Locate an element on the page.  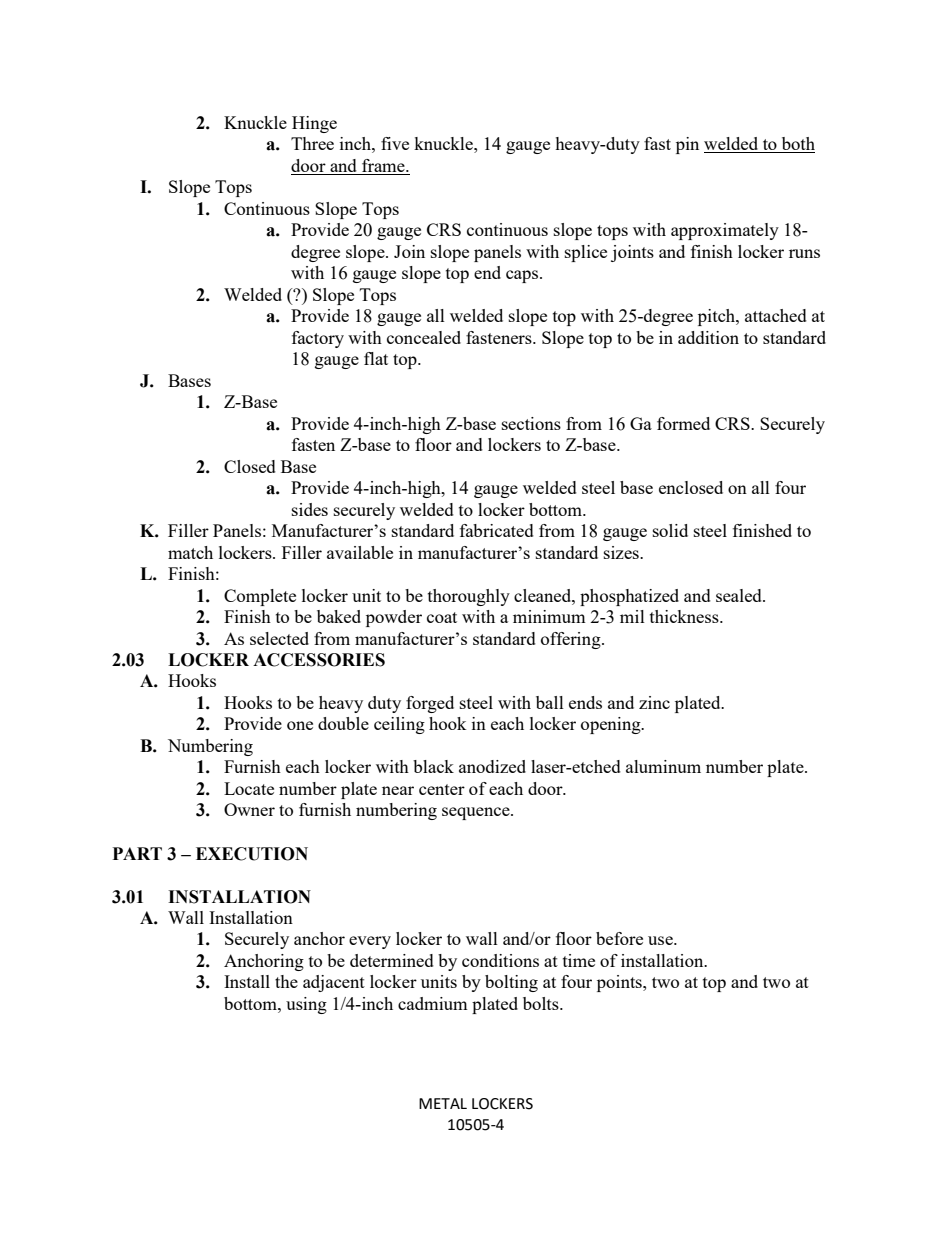
thickness is located at coordinates (685, 616).
